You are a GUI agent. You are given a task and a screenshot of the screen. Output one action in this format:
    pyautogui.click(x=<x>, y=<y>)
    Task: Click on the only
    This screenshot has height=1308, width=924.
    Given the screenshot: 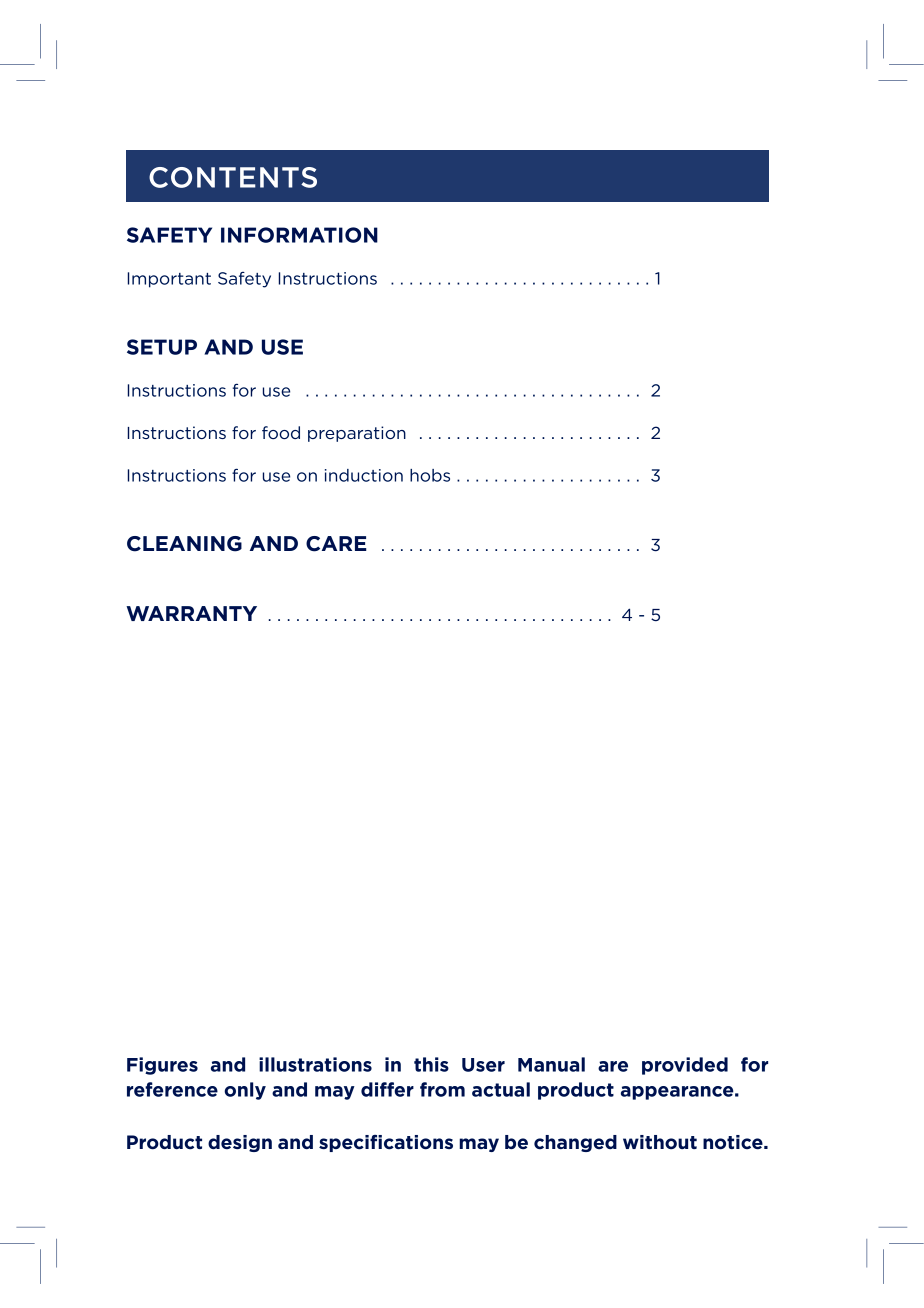 What is the action you would take?
    pyautogui.click(x=245, y=1091)
